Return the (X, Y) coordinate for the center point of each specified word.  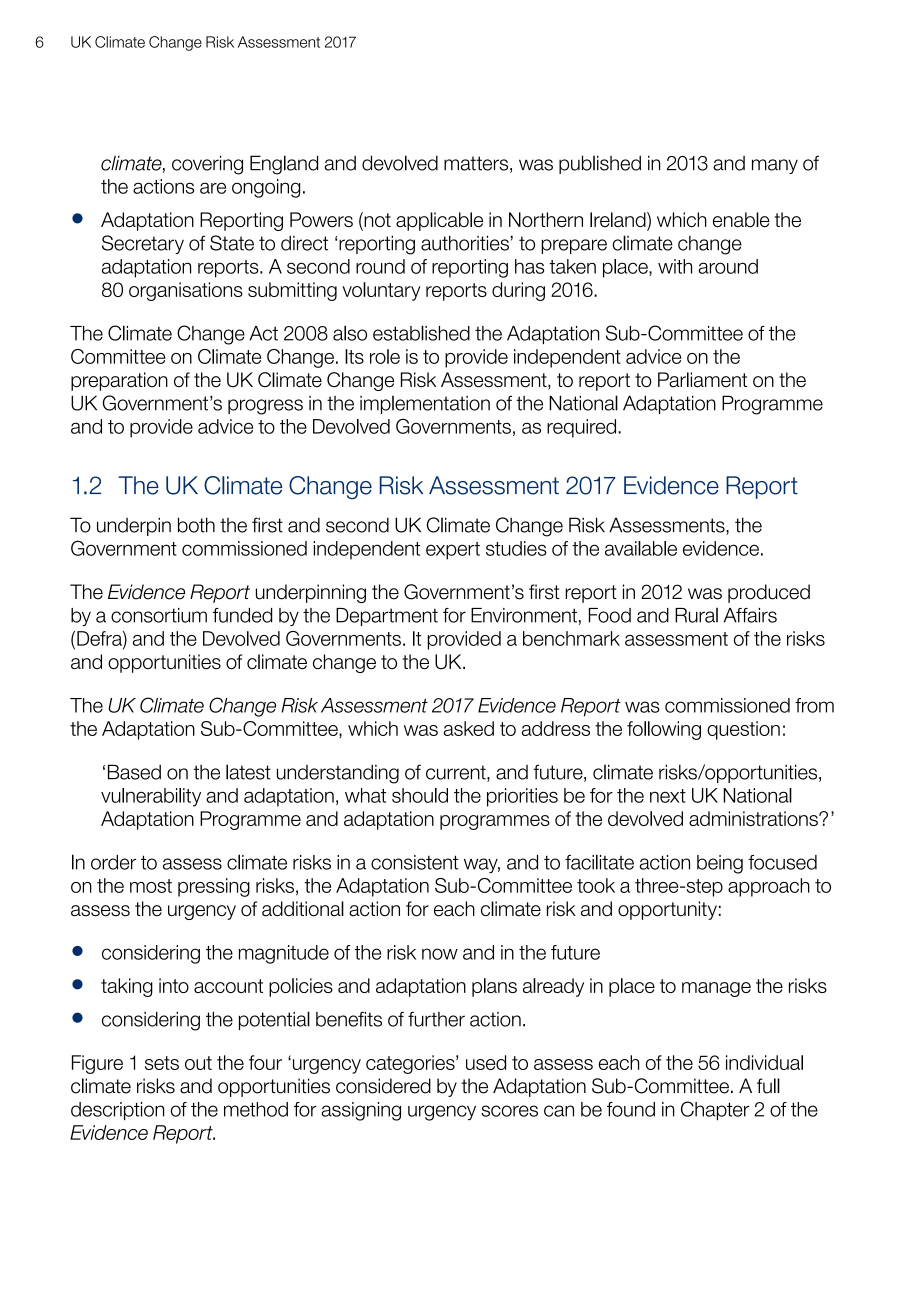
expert (453, 551)
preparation (119, 381)
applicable (439, 221)
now (440, 954)
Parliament (702, 380)
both (196, 525)
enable (741, 219)
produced (769, 593)
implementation (425, 405)
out (198, 1063)
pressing (214, 887)
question (743, 730)
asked (469, 728)
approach (769, 887)
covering (207, 165)
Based (134, 772)
